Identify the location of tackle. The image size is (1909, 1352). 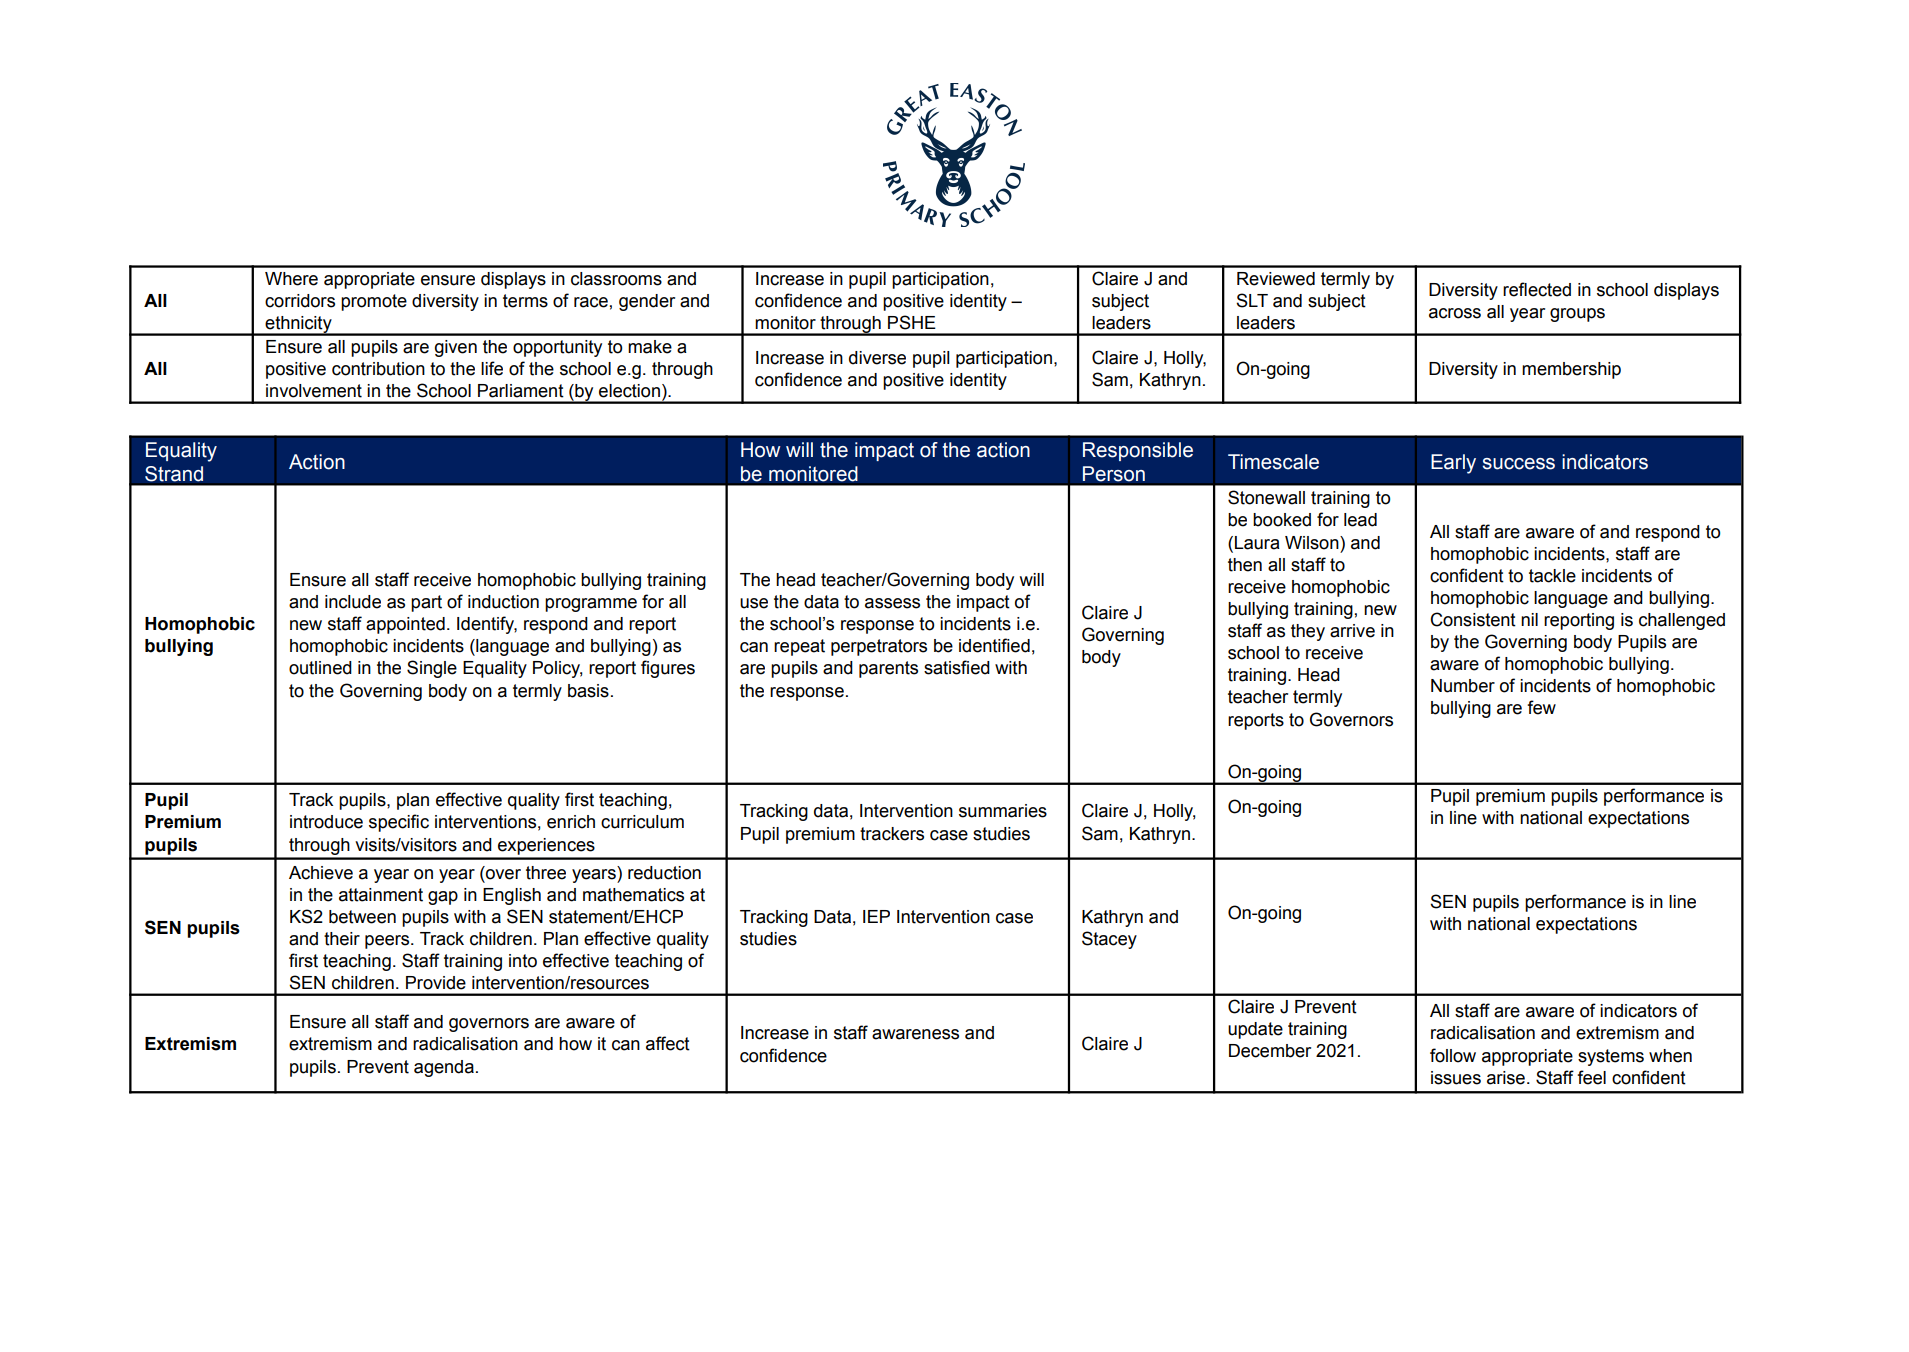
(1552, 576).
